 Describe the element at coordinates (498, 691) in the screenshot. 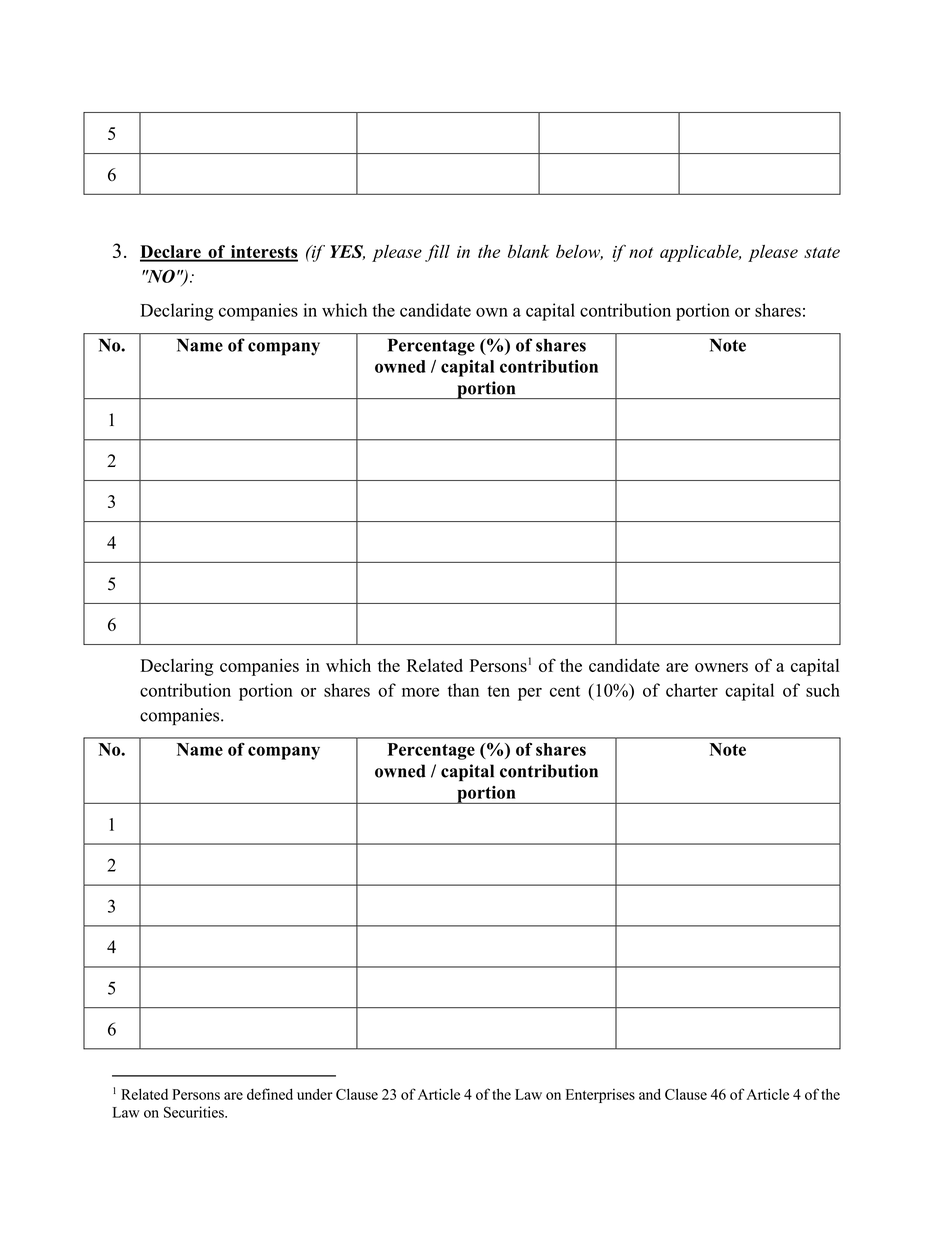

I see `ten` at that location.
